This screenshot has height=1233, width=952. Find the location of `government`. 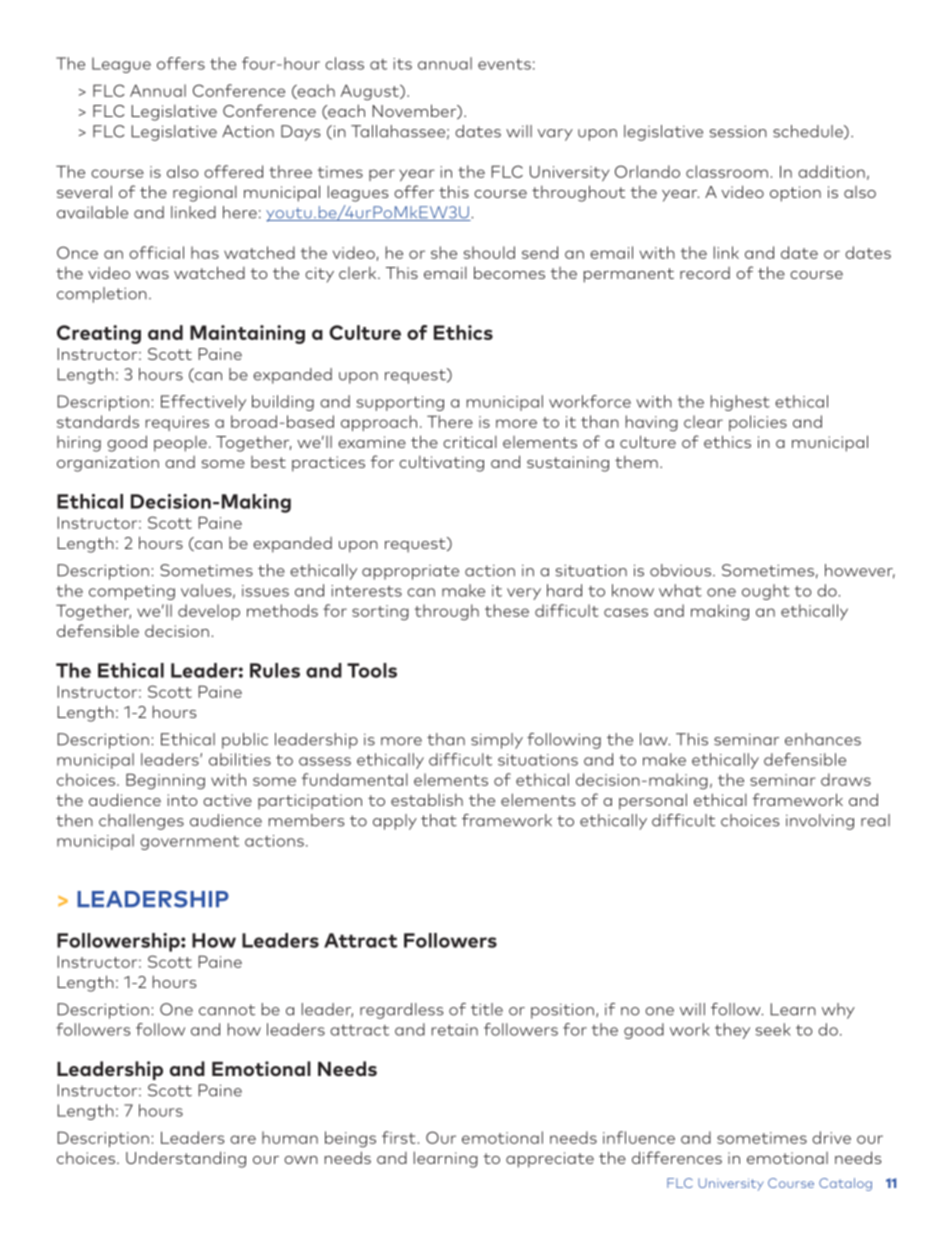

government is located at coordinates (189, 843).
